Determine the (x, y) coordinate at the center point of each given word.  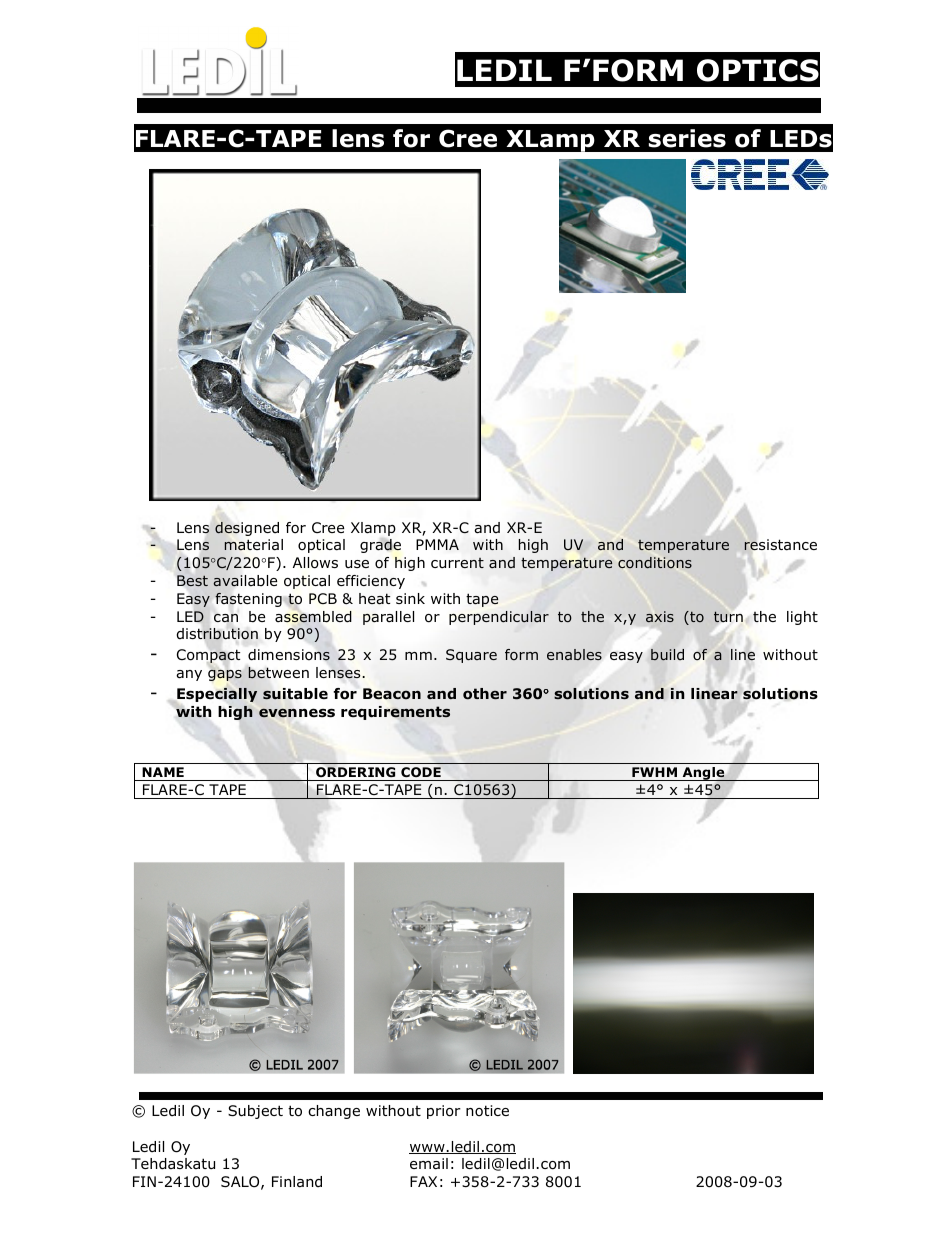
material (253, 545)
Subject (255, 1112)
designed (247, 529)
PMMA (437, 544)
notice (487, 1111)
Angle (703, 774)
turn (728, 617)
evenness (297, 713)
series (687, 138)
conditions (655, 562)
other (485, 694)
